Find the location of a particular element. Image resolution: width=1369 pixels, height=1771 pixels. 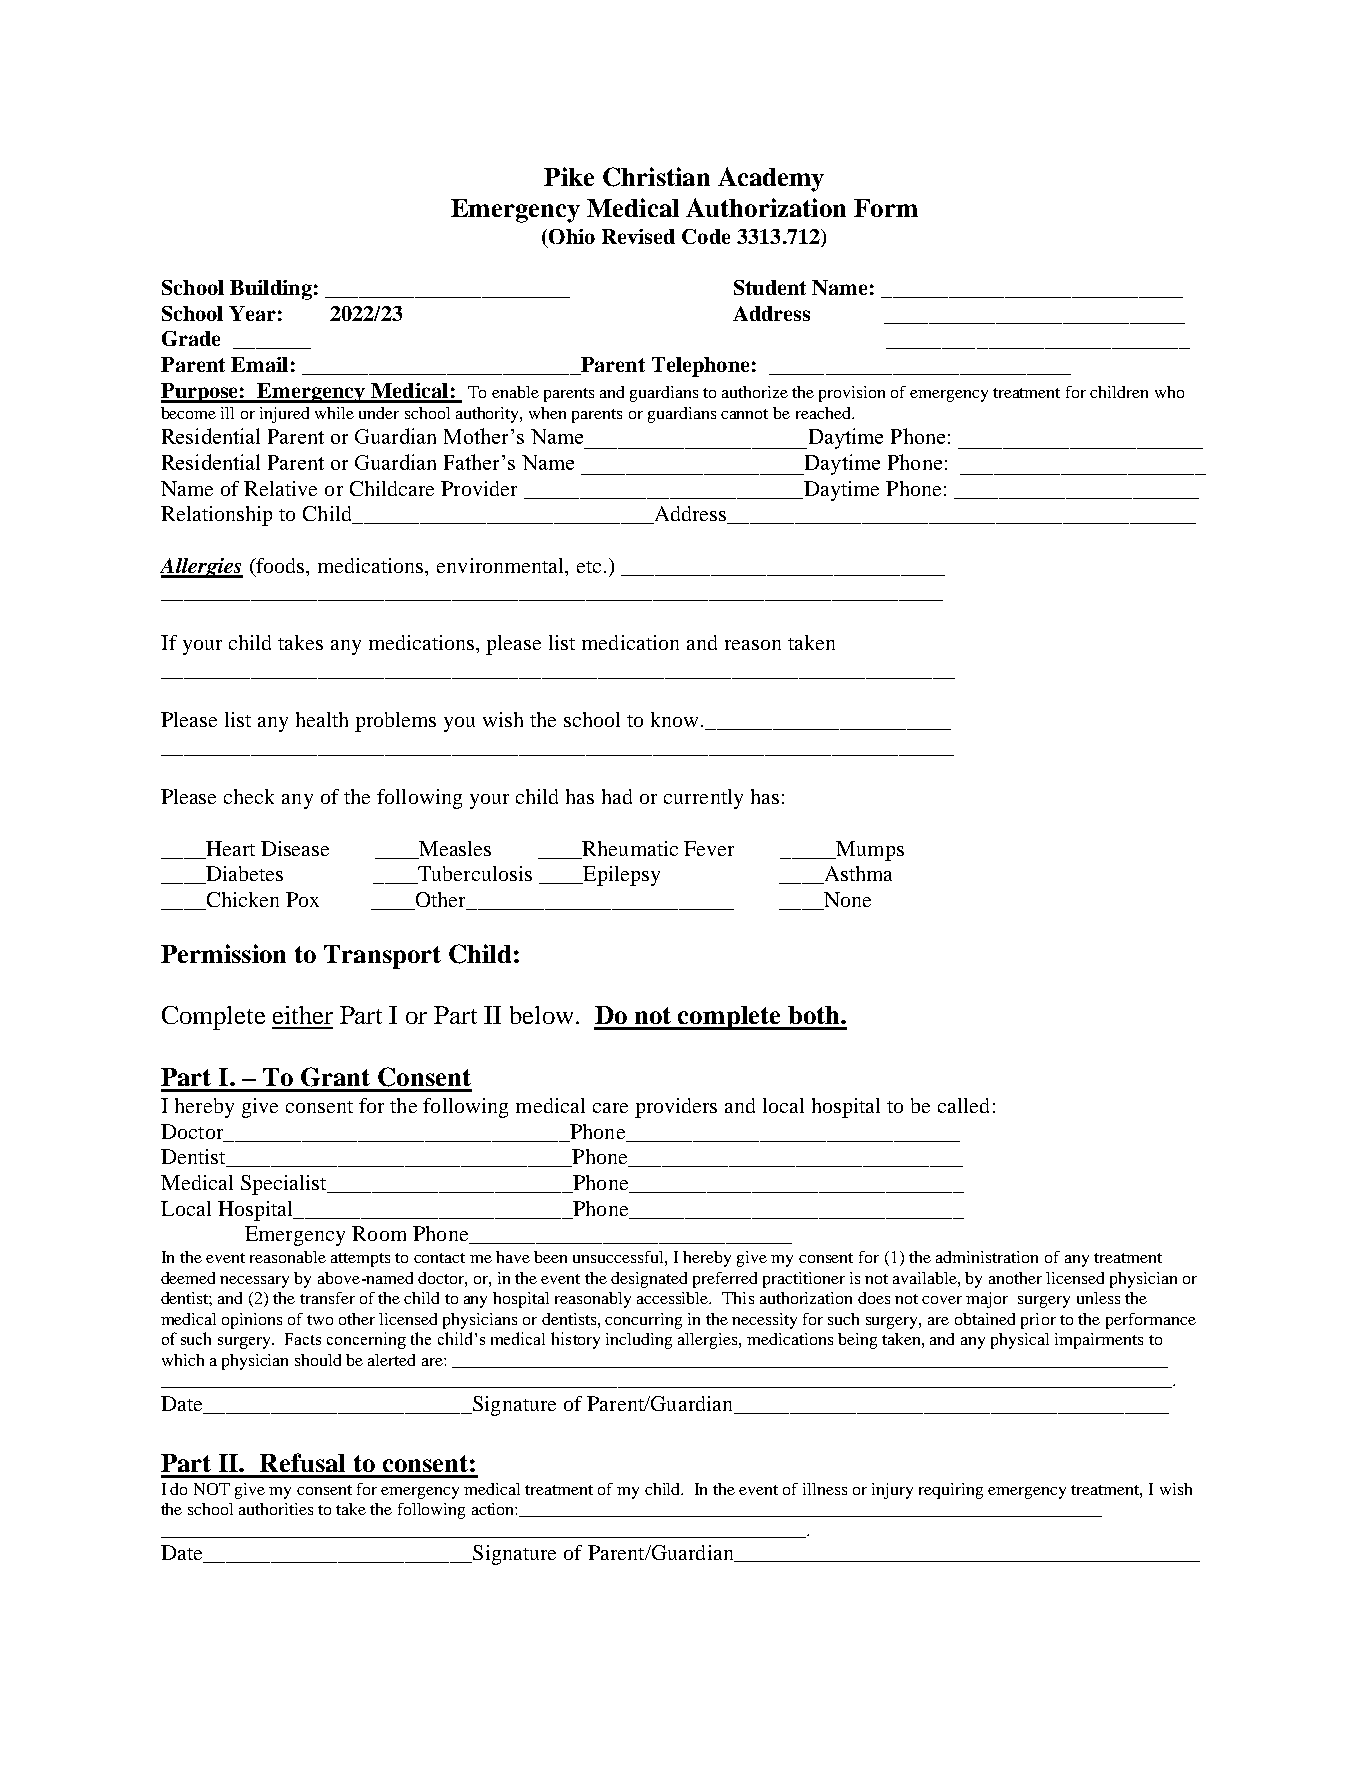

Fever is located at coordinates (709, 848).
